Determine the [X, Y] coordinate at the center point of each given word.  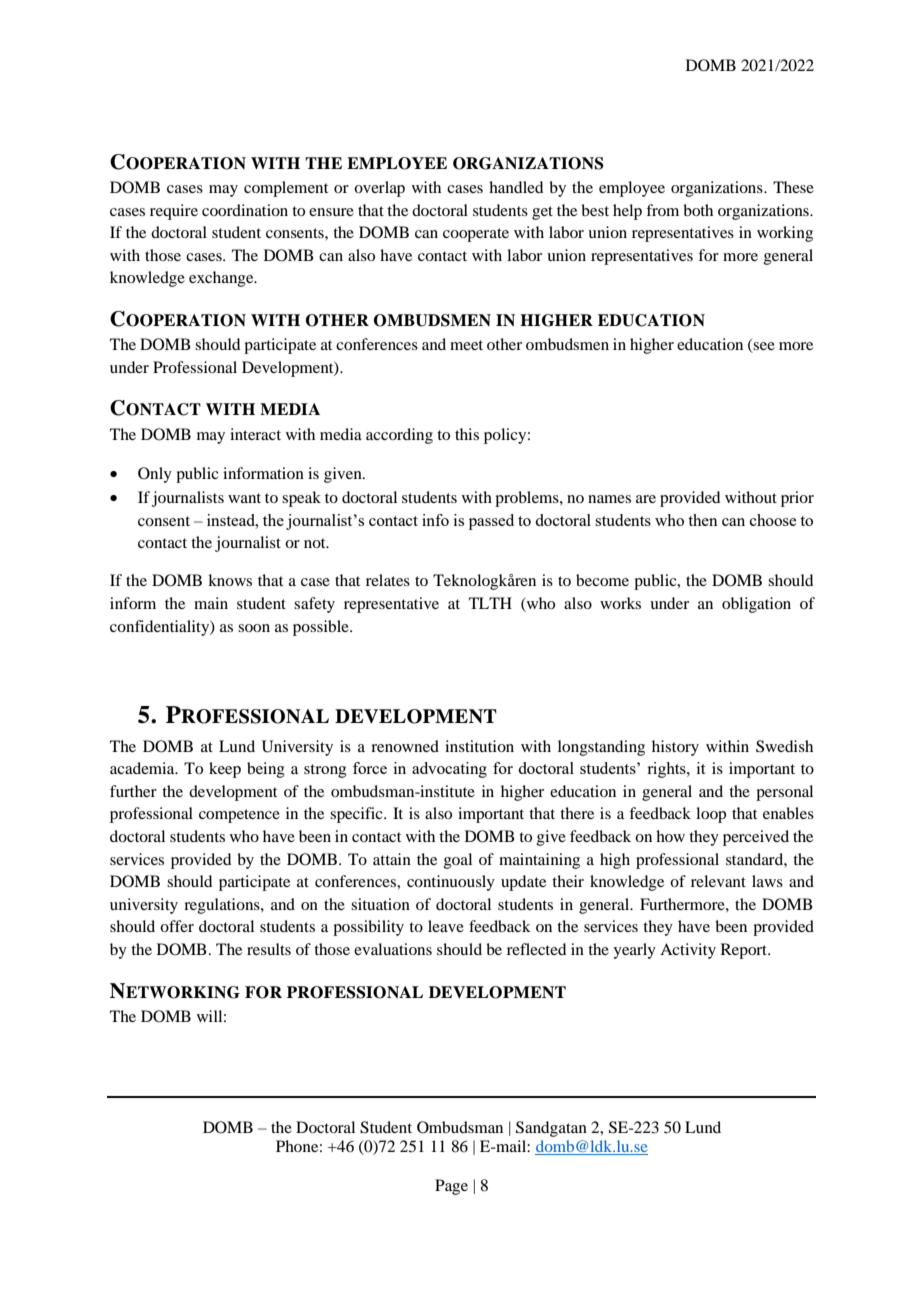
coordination [245, 210]
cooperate [476, 235]
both [698, 210]
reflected [536, 949]
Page [451, 1187]
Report [745, 951]
